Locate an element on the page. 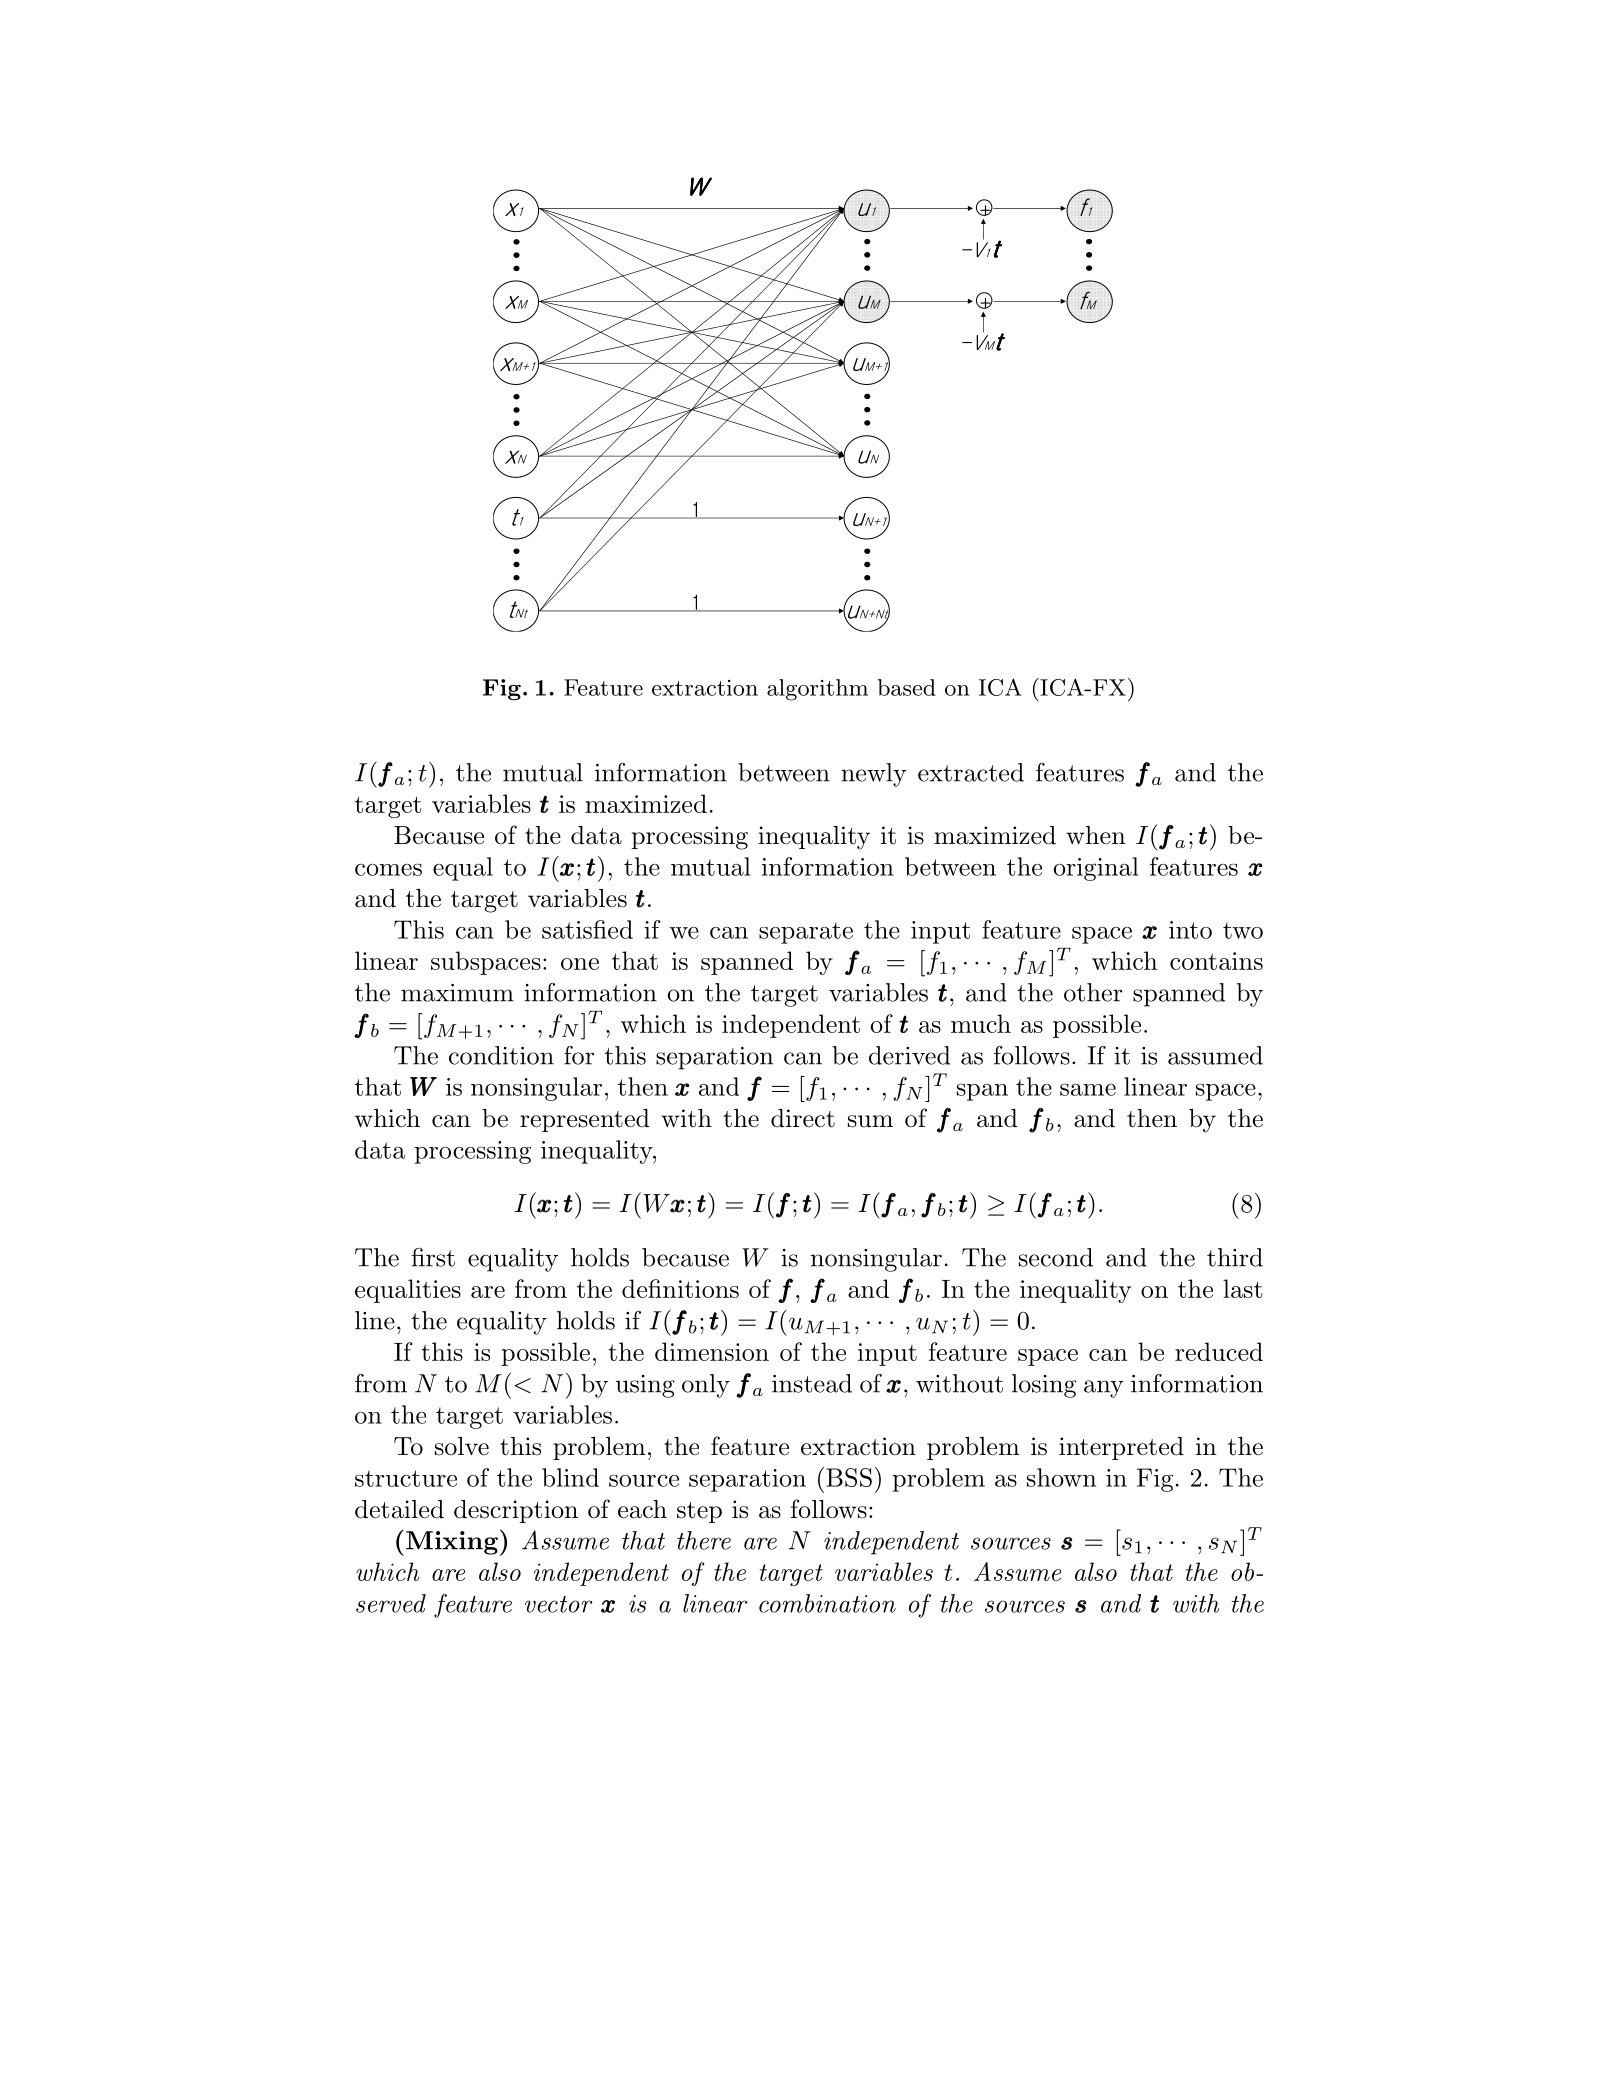 The height and width of the document is (2083, 1609). algorithm is located at coordinates (817, 690).
